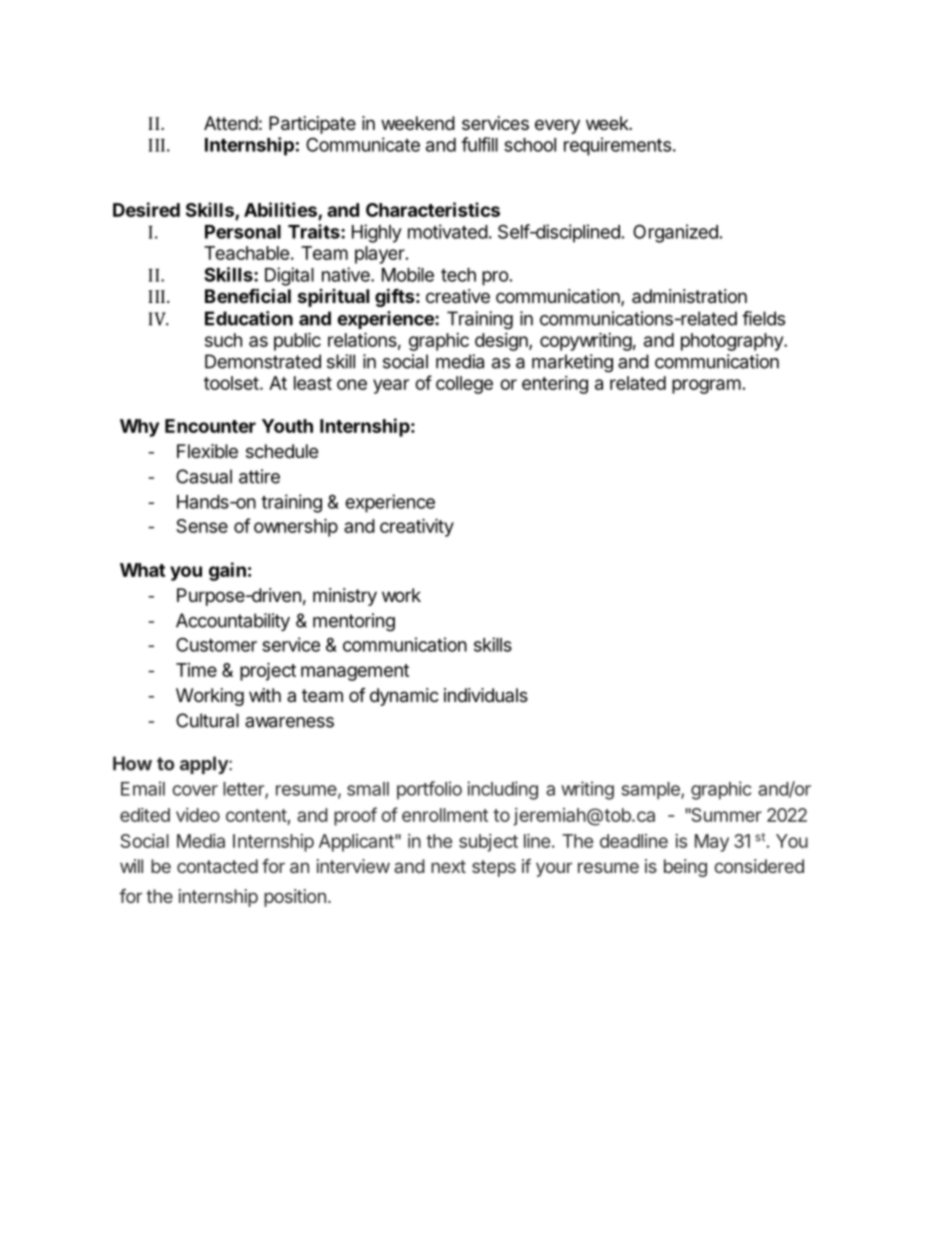 This screenshot has width=952, height=1233. Describe the element at coordinates (617, 146) in the screenshot. I see `requirements` at that location.
